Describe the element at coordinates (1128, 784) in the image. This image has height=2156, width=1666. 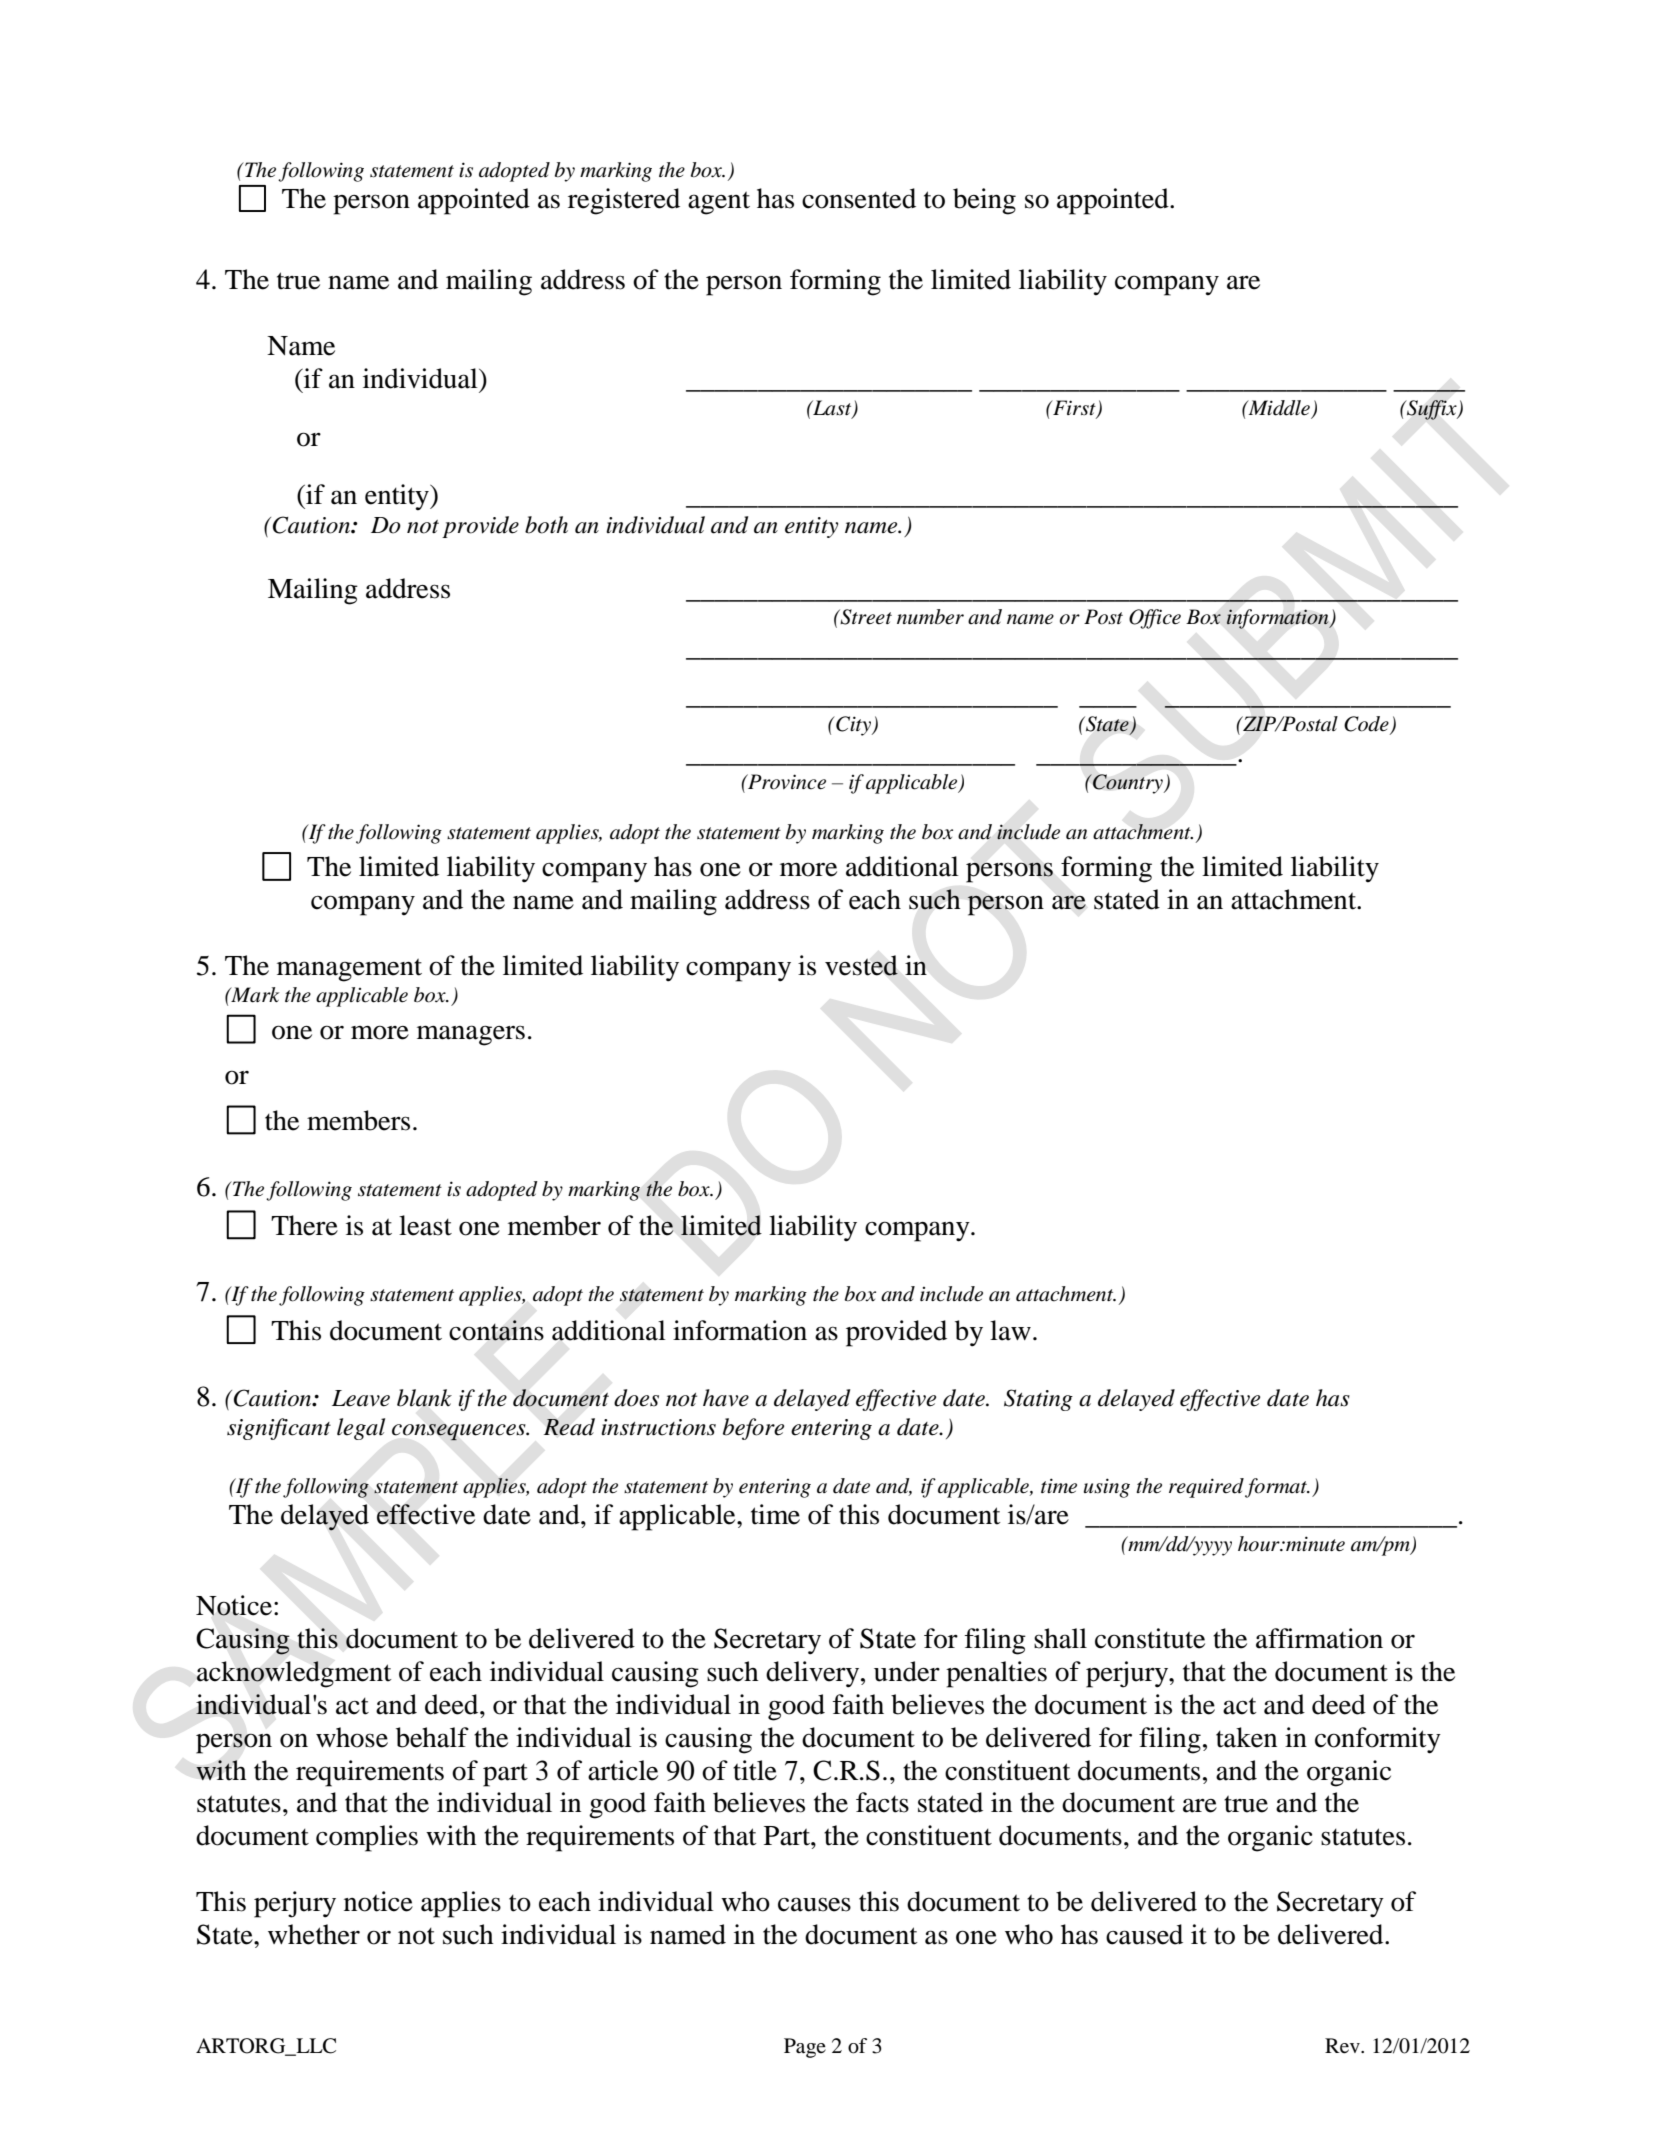
I see `Country` at that location.
